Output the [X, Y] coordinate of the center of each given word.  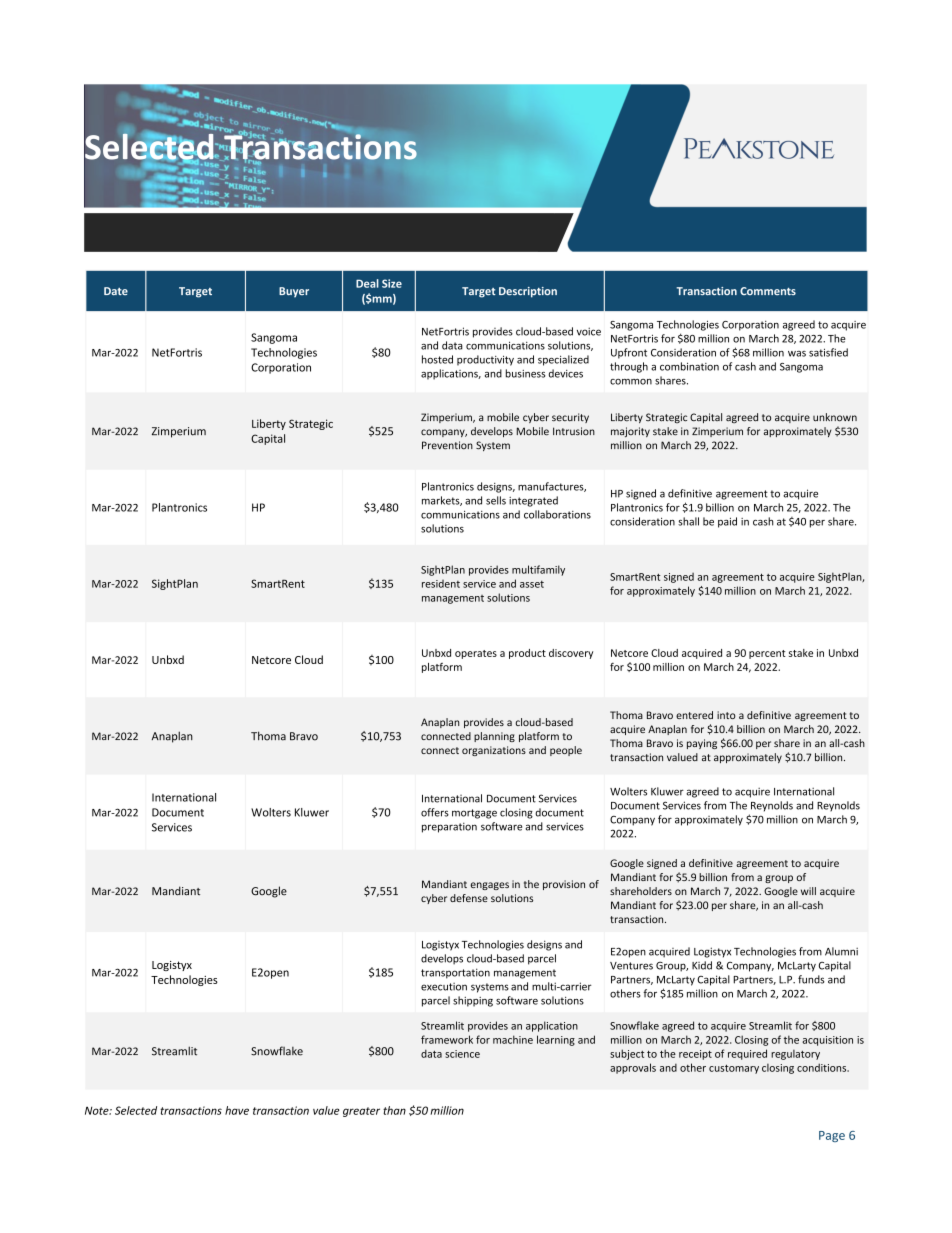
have [237, 1110]
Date [116, 291]
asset [532, 584]
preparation [449, 827]
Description [528, 292]
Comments [768, 291]
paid [727, 522]
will [808, 891]
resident [441, 584]
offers [435, 812]
